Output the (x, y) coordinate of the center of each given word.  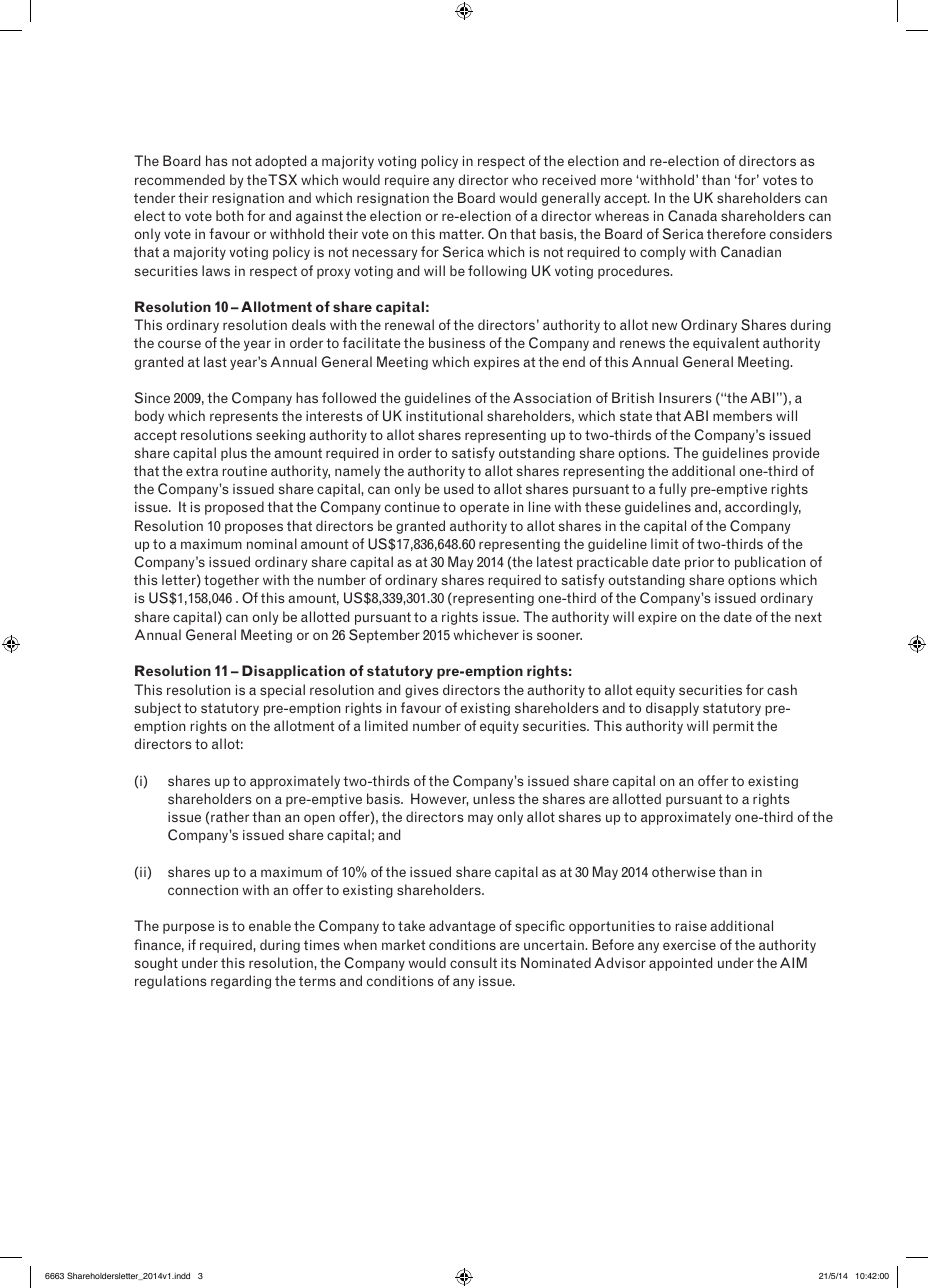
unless (494, 798)
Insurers (685, 397)
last (215, 361)
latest (555, 561)
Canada (692, 216)
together (231, 581)
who (525, 179)
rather (230, 816)
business (457, 342)
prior (699, 563)
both (229, 215)
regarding (241, 982)
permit (733, 727)
